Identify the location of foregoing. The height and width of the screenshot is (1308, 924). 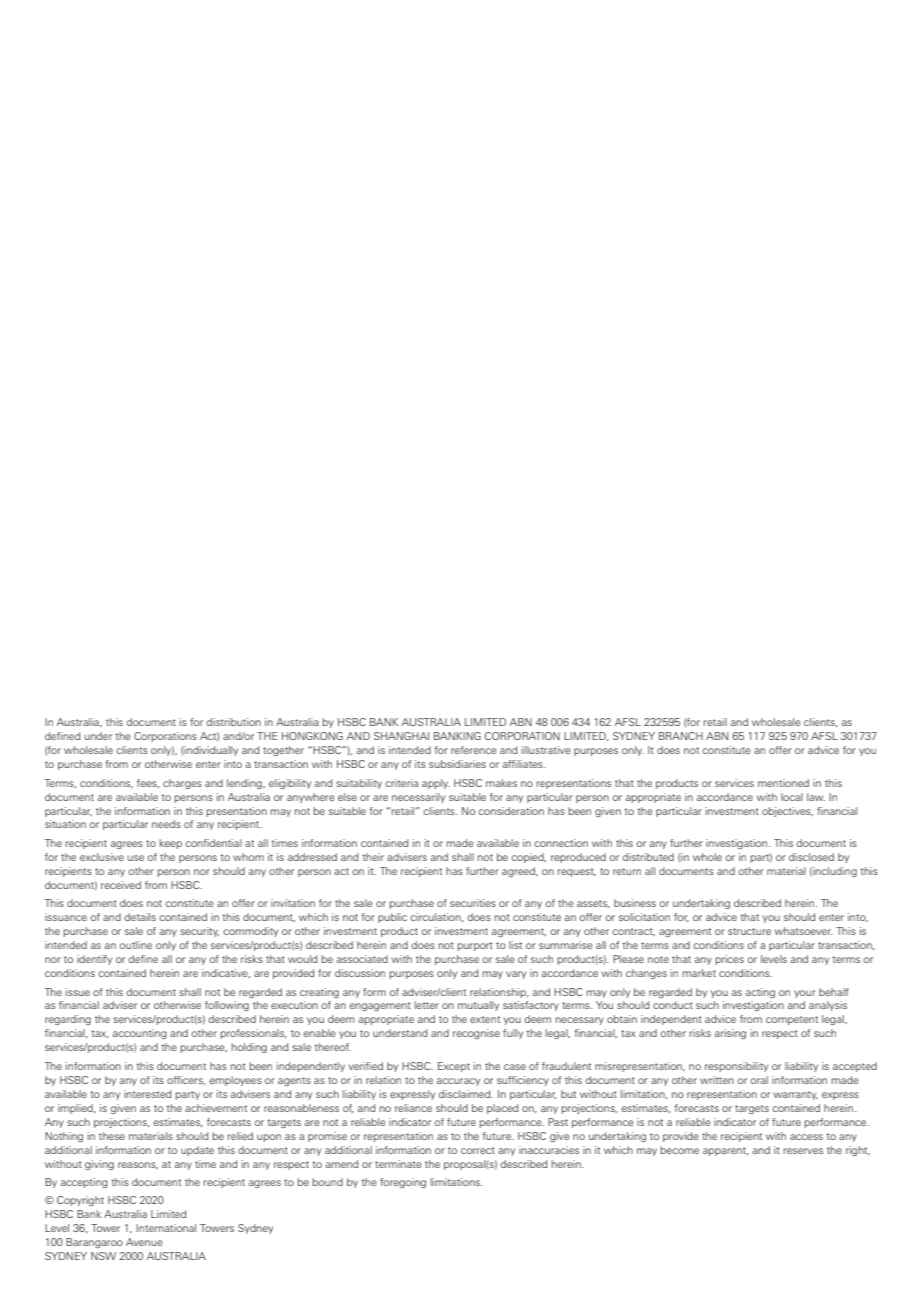
(403, 1183).
